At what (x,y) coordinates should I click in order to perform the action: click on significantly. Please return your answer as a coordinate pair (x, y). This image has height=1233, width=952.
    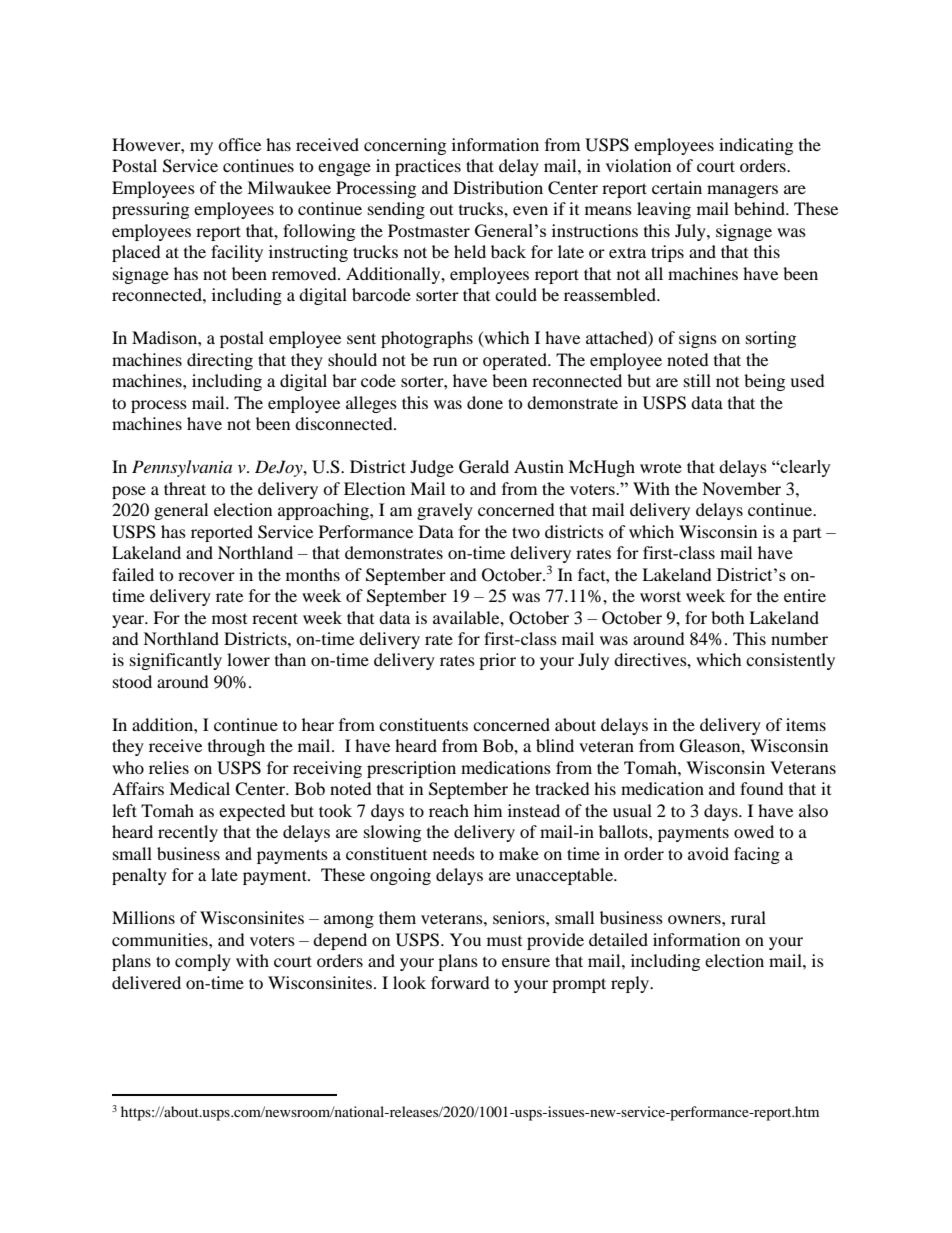
    Looking at the image, I should click on (176, 661).
